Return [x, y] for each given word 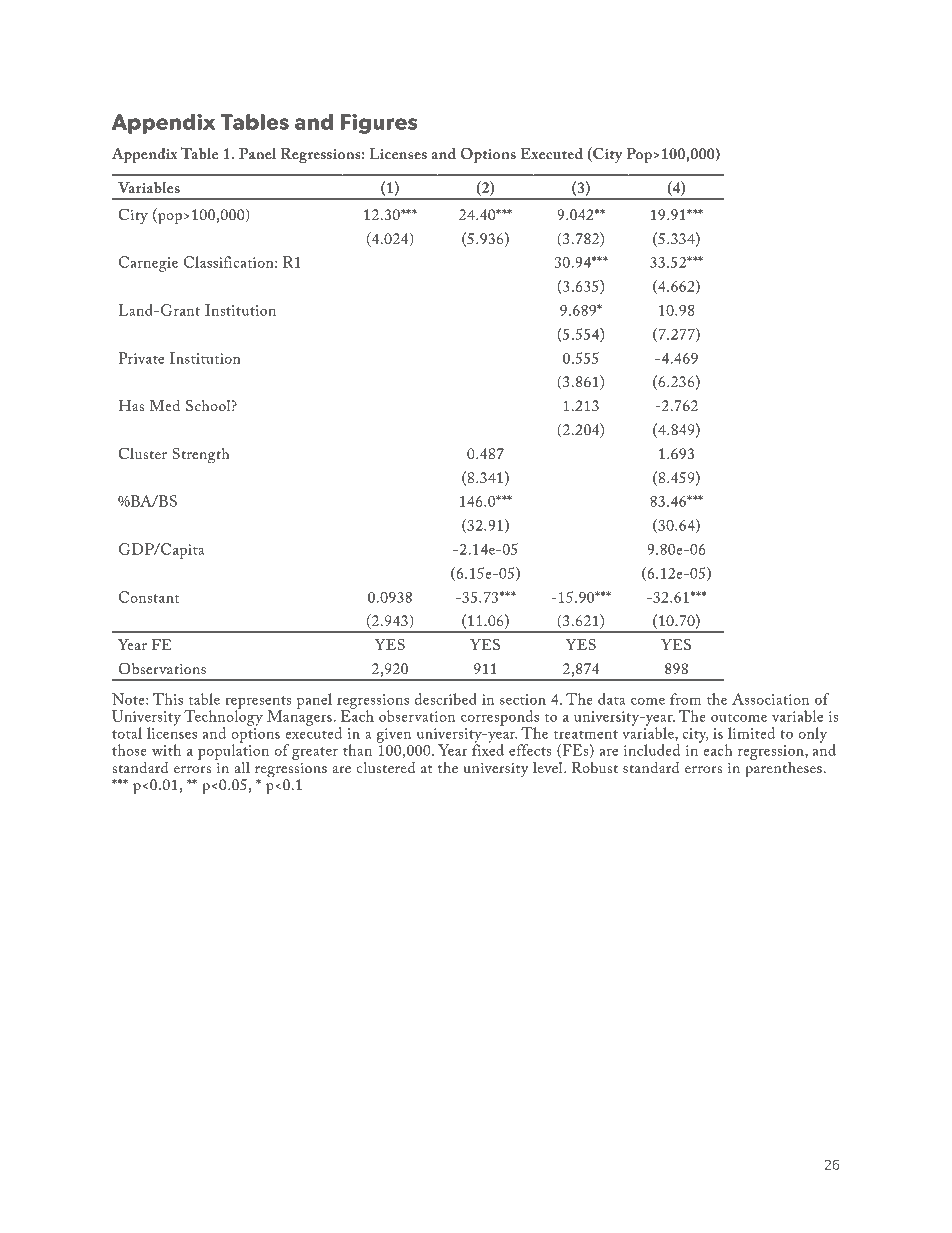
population [233, 751]
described [446, 699]
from [685, 699]
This [168, 699]
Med [164, 405]
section [523, 699]
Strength [201, 455]
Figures [379, 124]
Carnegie [148, 264]
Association [770, 699]
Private [141, 358]
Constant [149, 597]
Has [131, 405]
